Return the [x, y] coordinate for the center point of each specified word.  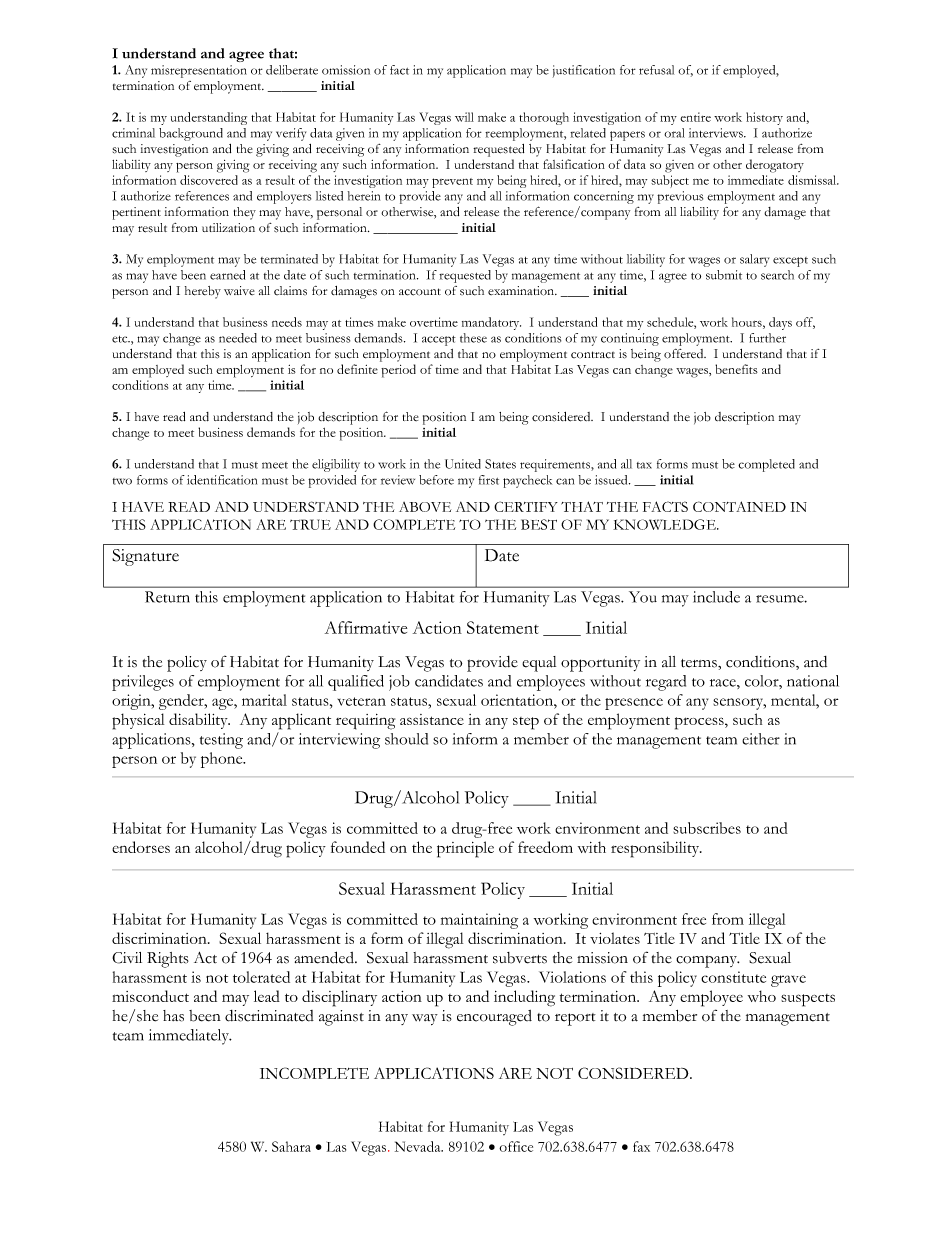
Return [167, 597]
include [716, 597]
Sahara [291, 1146]
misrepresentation [199, 71]
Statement [503, 627]
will [464, 117]
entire [696, 117]
